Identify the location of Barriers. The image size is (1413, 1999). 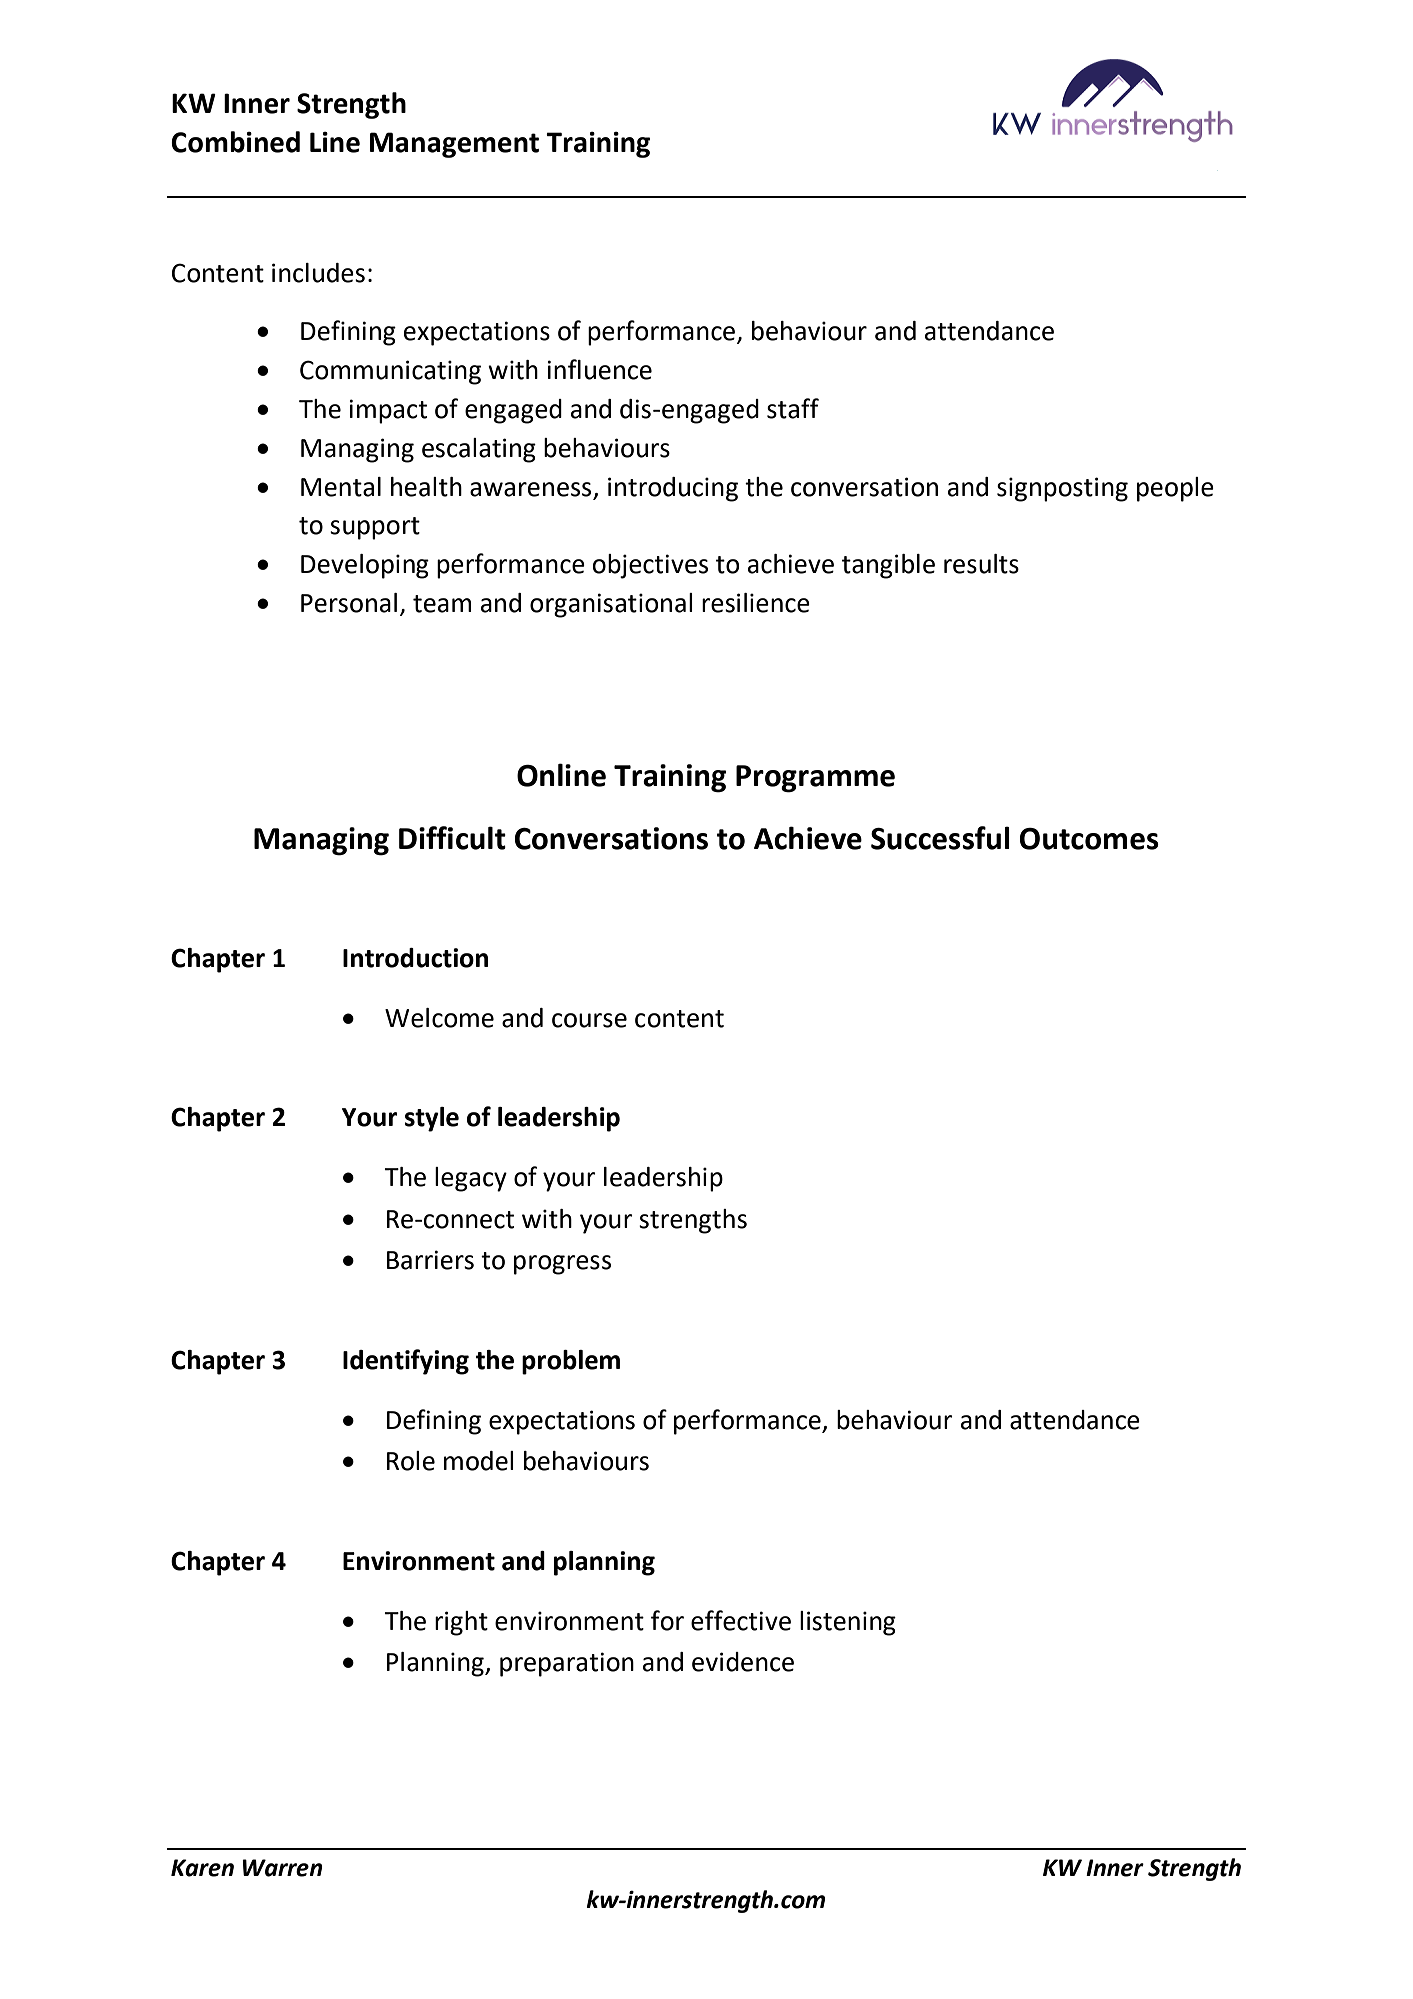
(430, 1260).
